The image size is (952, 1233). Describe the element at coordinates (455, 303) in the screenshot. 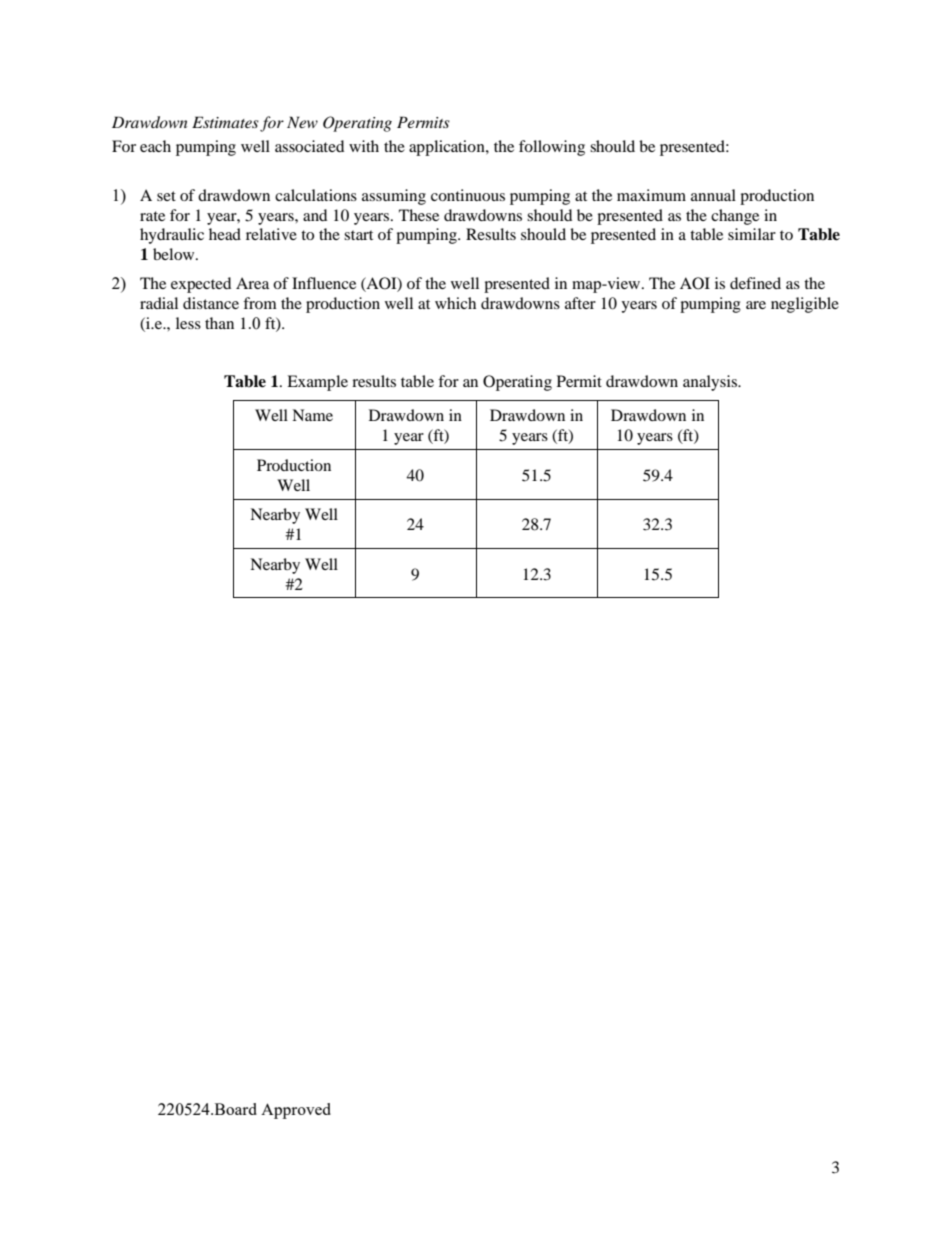

I see `which` at that location.
